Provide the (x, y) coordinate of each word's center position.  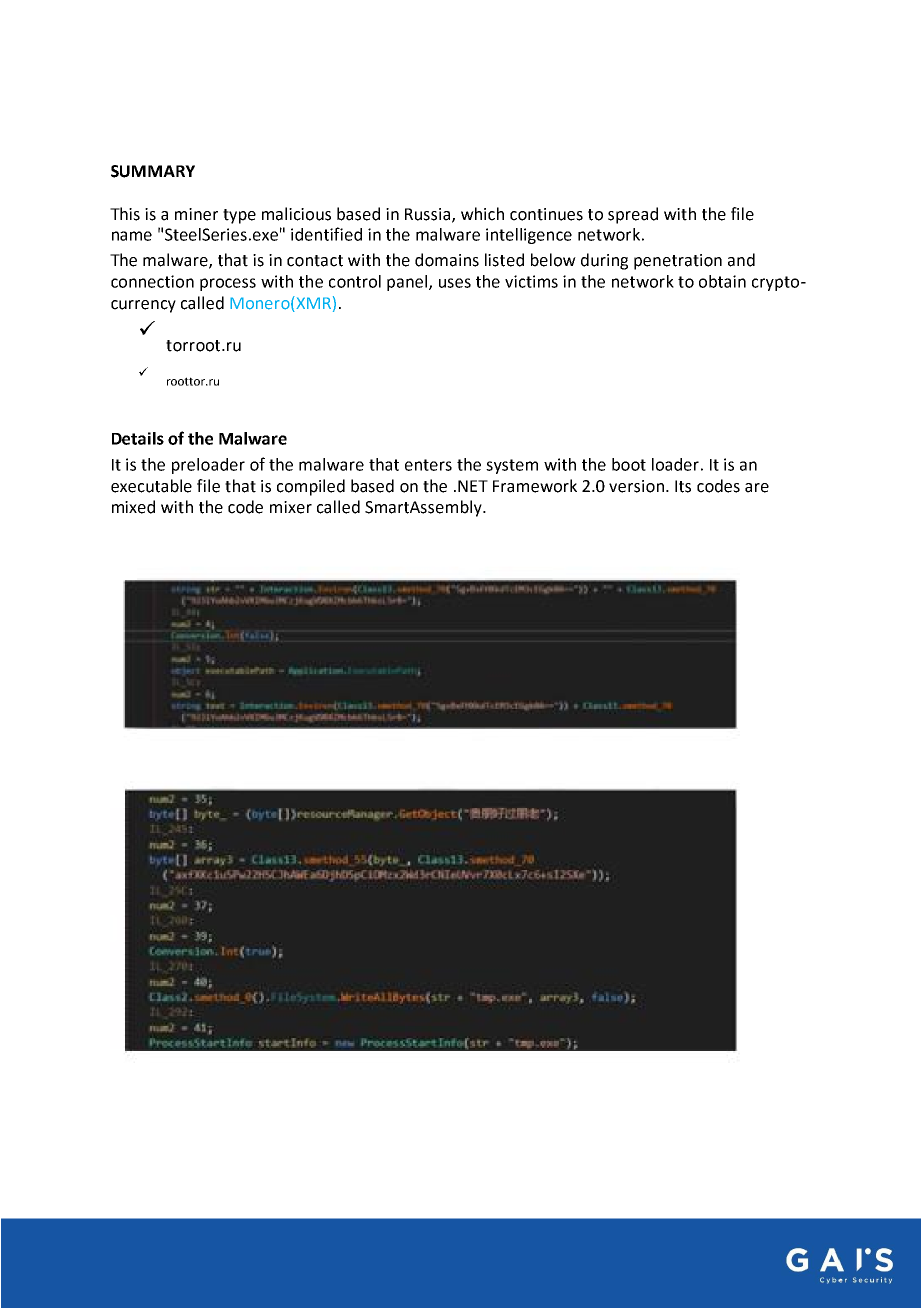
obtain (722, 281)
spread (633, 215)
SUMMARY (153, 171)
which (482, 214)
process (228, 284)
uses (455, 283)
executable (151, 486)
